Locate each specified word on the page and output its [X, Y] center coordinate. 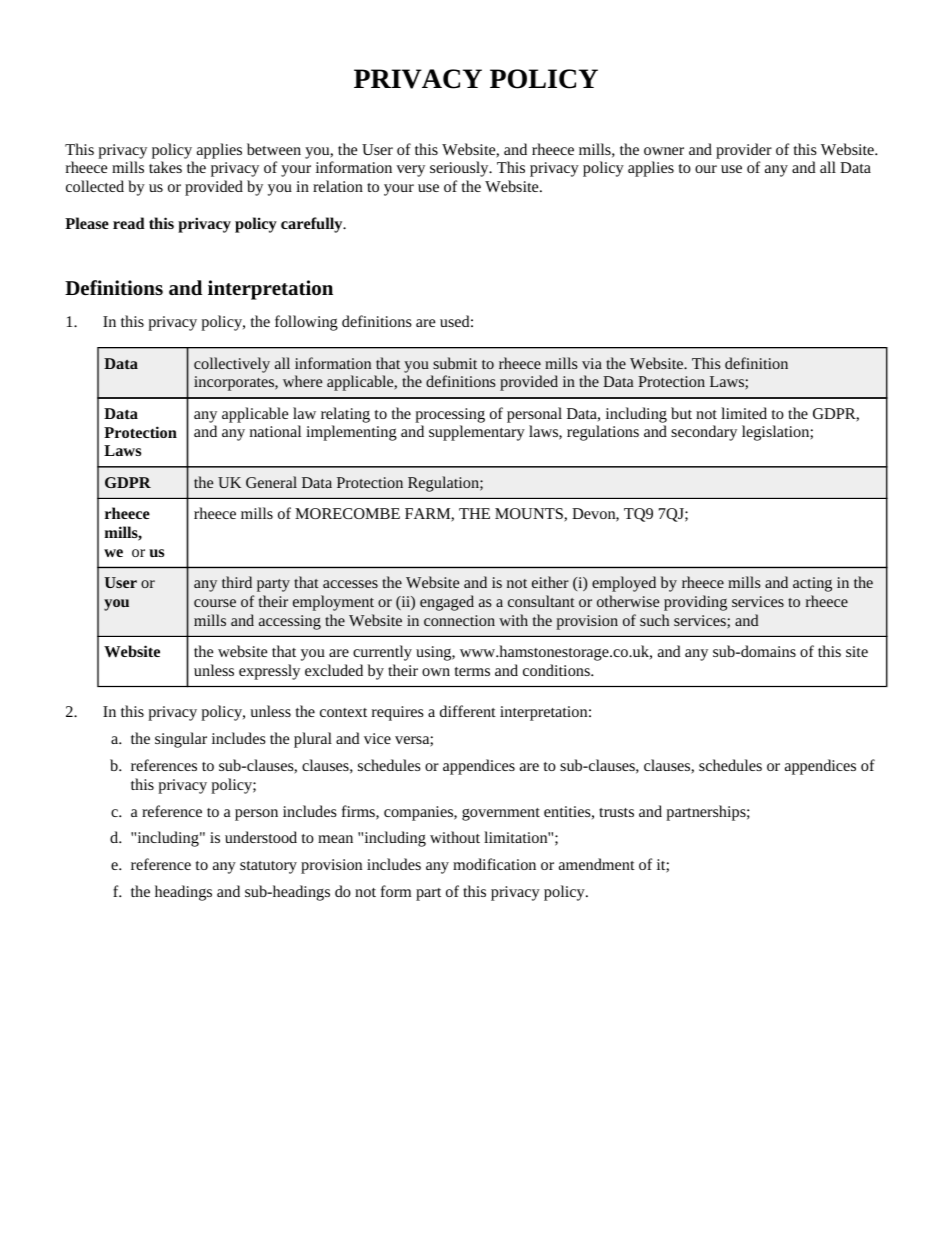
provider [744, 151]
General [271, 482]
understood [261, 837]
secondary [704, 433]
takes [165, 167]
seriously [460, 169]
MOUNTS [530, 515]
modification [494, 864]
